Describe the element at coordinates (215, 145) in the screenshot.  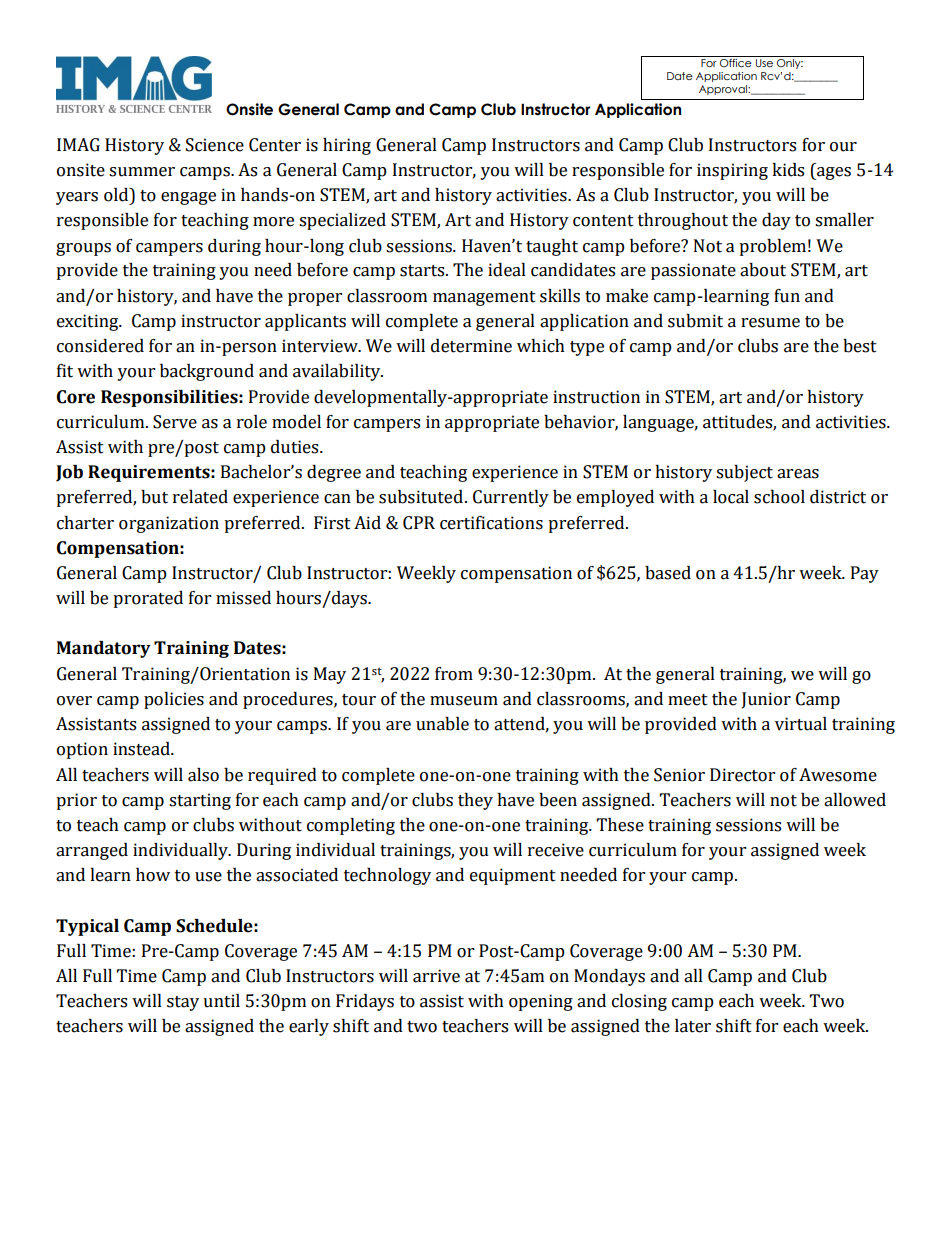
I see `Science` at that location.
